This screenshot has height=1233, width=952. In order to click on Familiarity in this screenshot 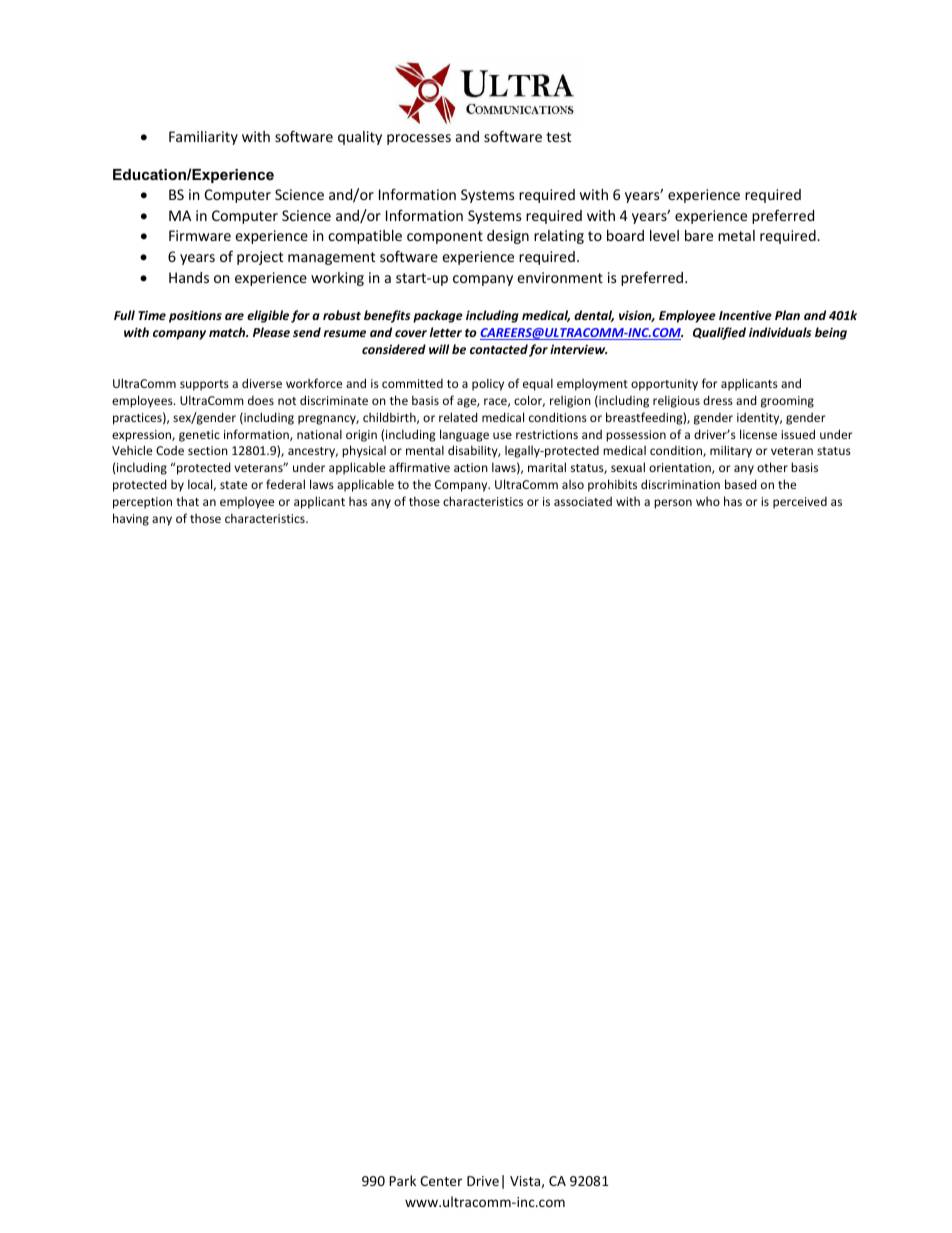, I will do `click(203, 138)`.
